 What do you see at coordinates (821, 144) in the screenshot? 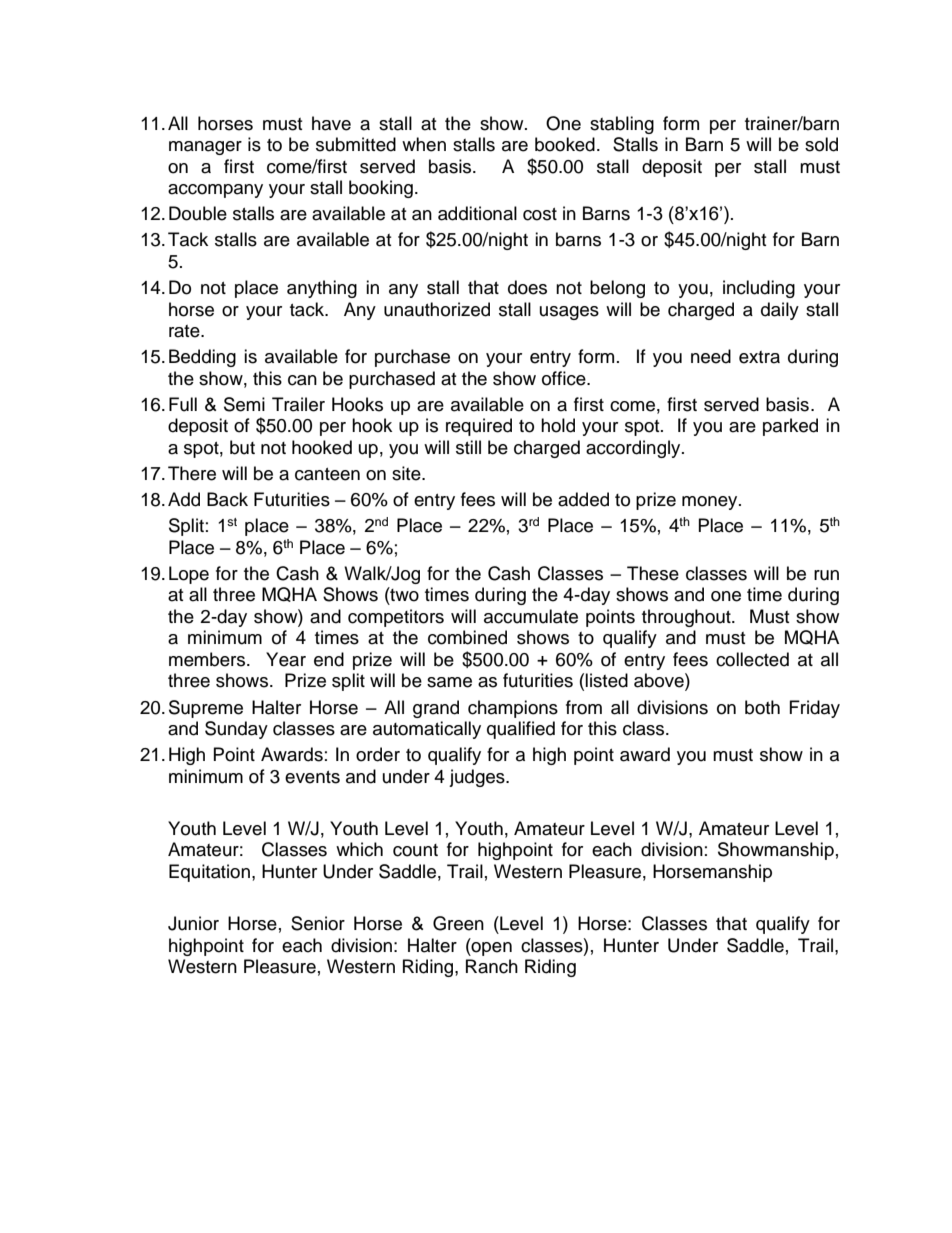
I see `sold` at bounding box center [821, 144].
